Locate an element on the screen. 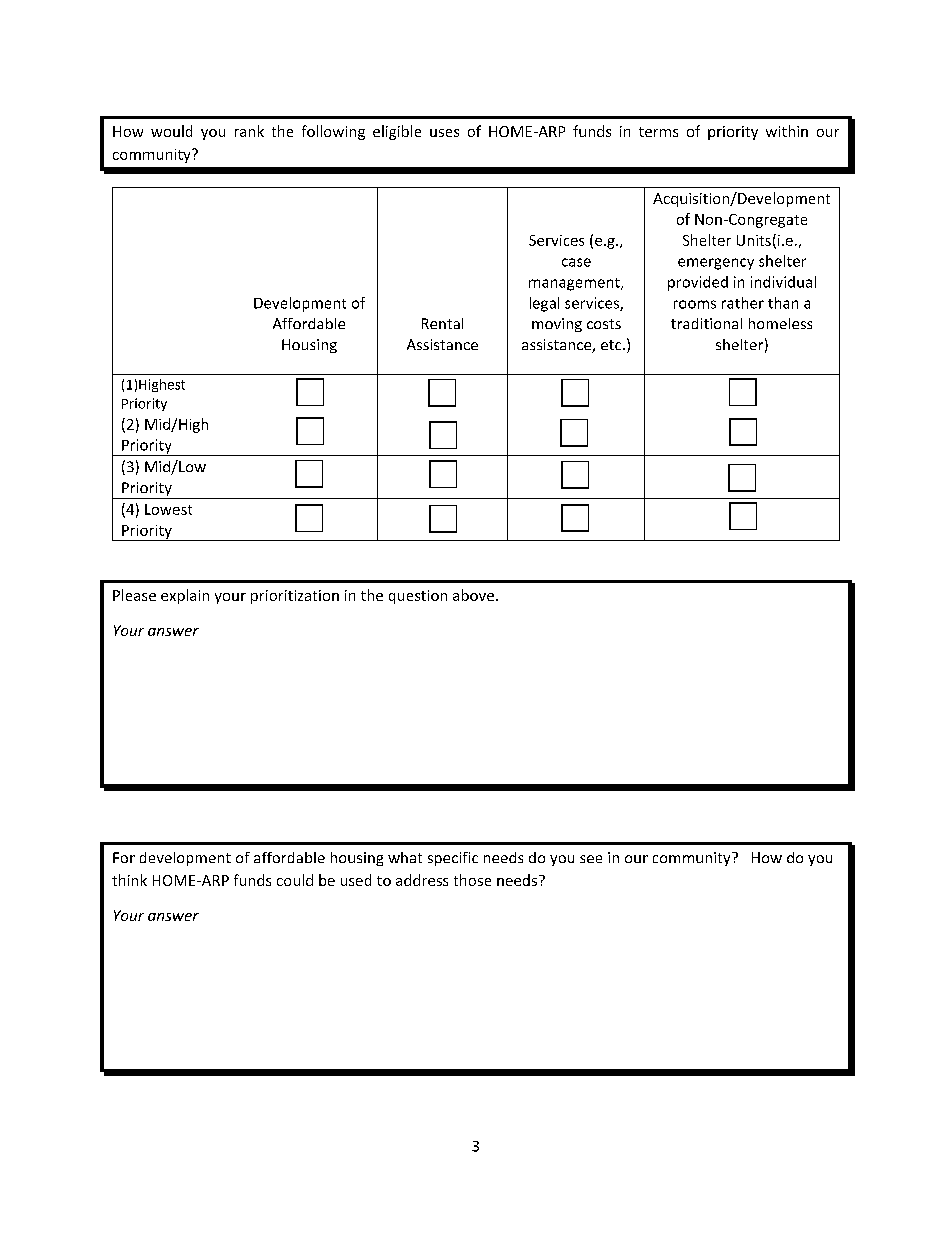 The image size is (952, 1233). specific is located at coordinates (453, 859).
